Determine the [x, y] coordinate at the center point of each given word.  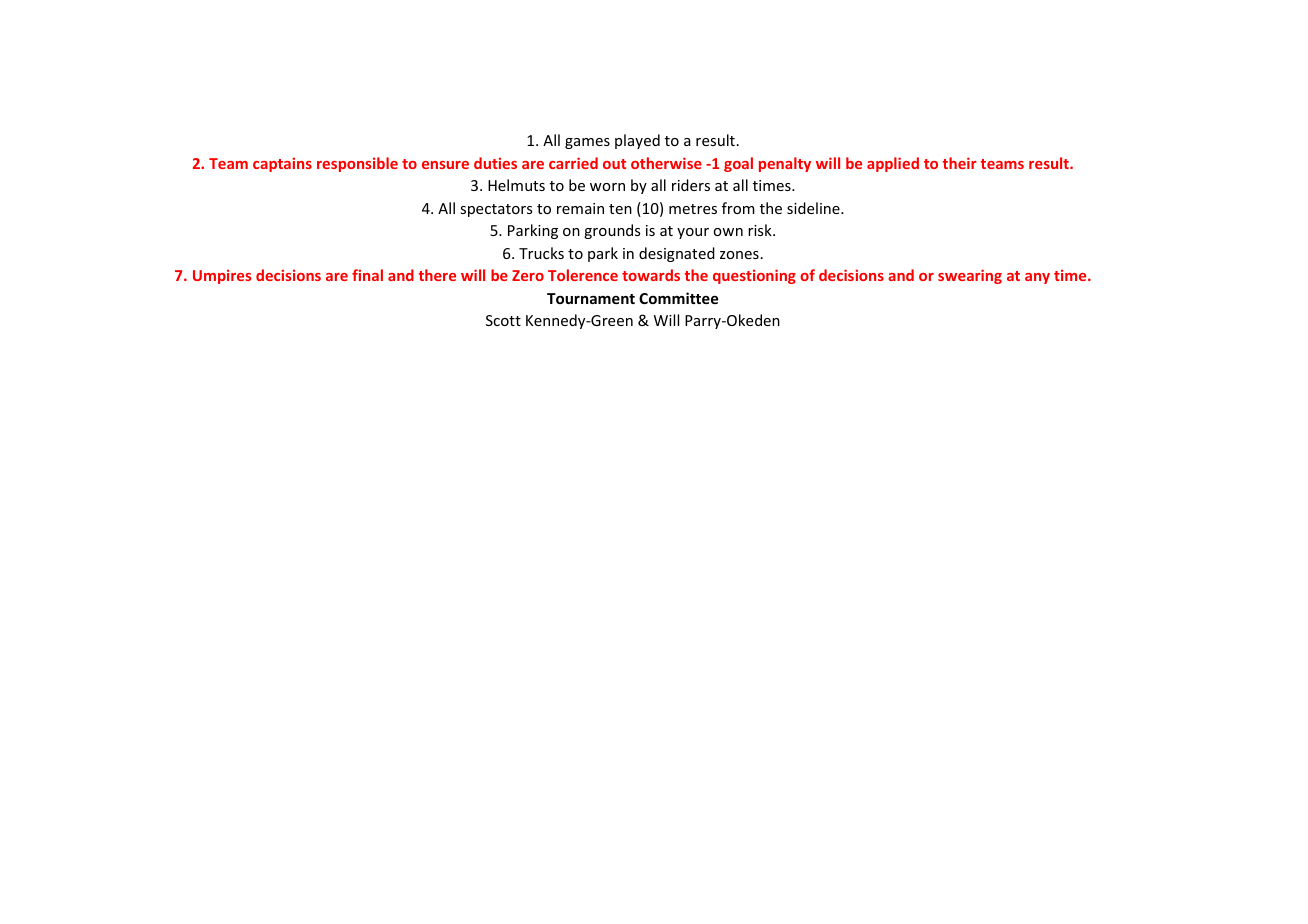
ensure [445, 165]
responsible [357, 164]
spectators [496, 210]
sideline [814, 208]
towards [651, 275]
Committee [678, 298]
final [367, 275]
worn [607, 187]
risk [761, 230]
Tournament [591, 298]
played [637, 141]
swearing [970, 276]
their [960, 163]
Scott [503, 320]
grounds [612, 231]
